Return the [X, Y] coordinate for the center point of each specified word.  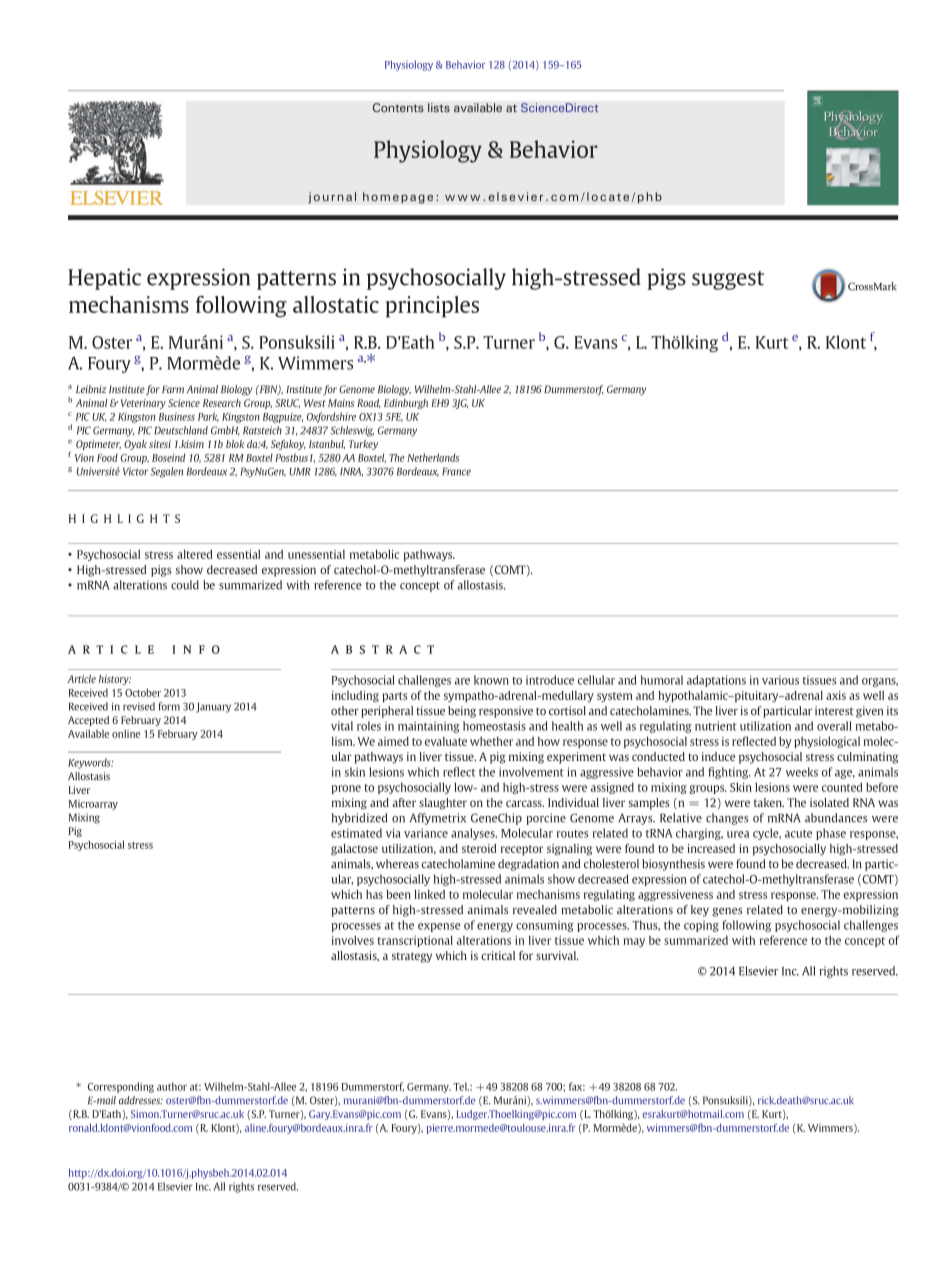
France [456, 472]
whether [491, 741]
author [172, 1086]
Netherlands [433, 457]
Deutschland [181, 430]
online [126, 734]
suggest [728, 280]
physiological [827, 742]
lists [439, 108]
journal [332, 198]
